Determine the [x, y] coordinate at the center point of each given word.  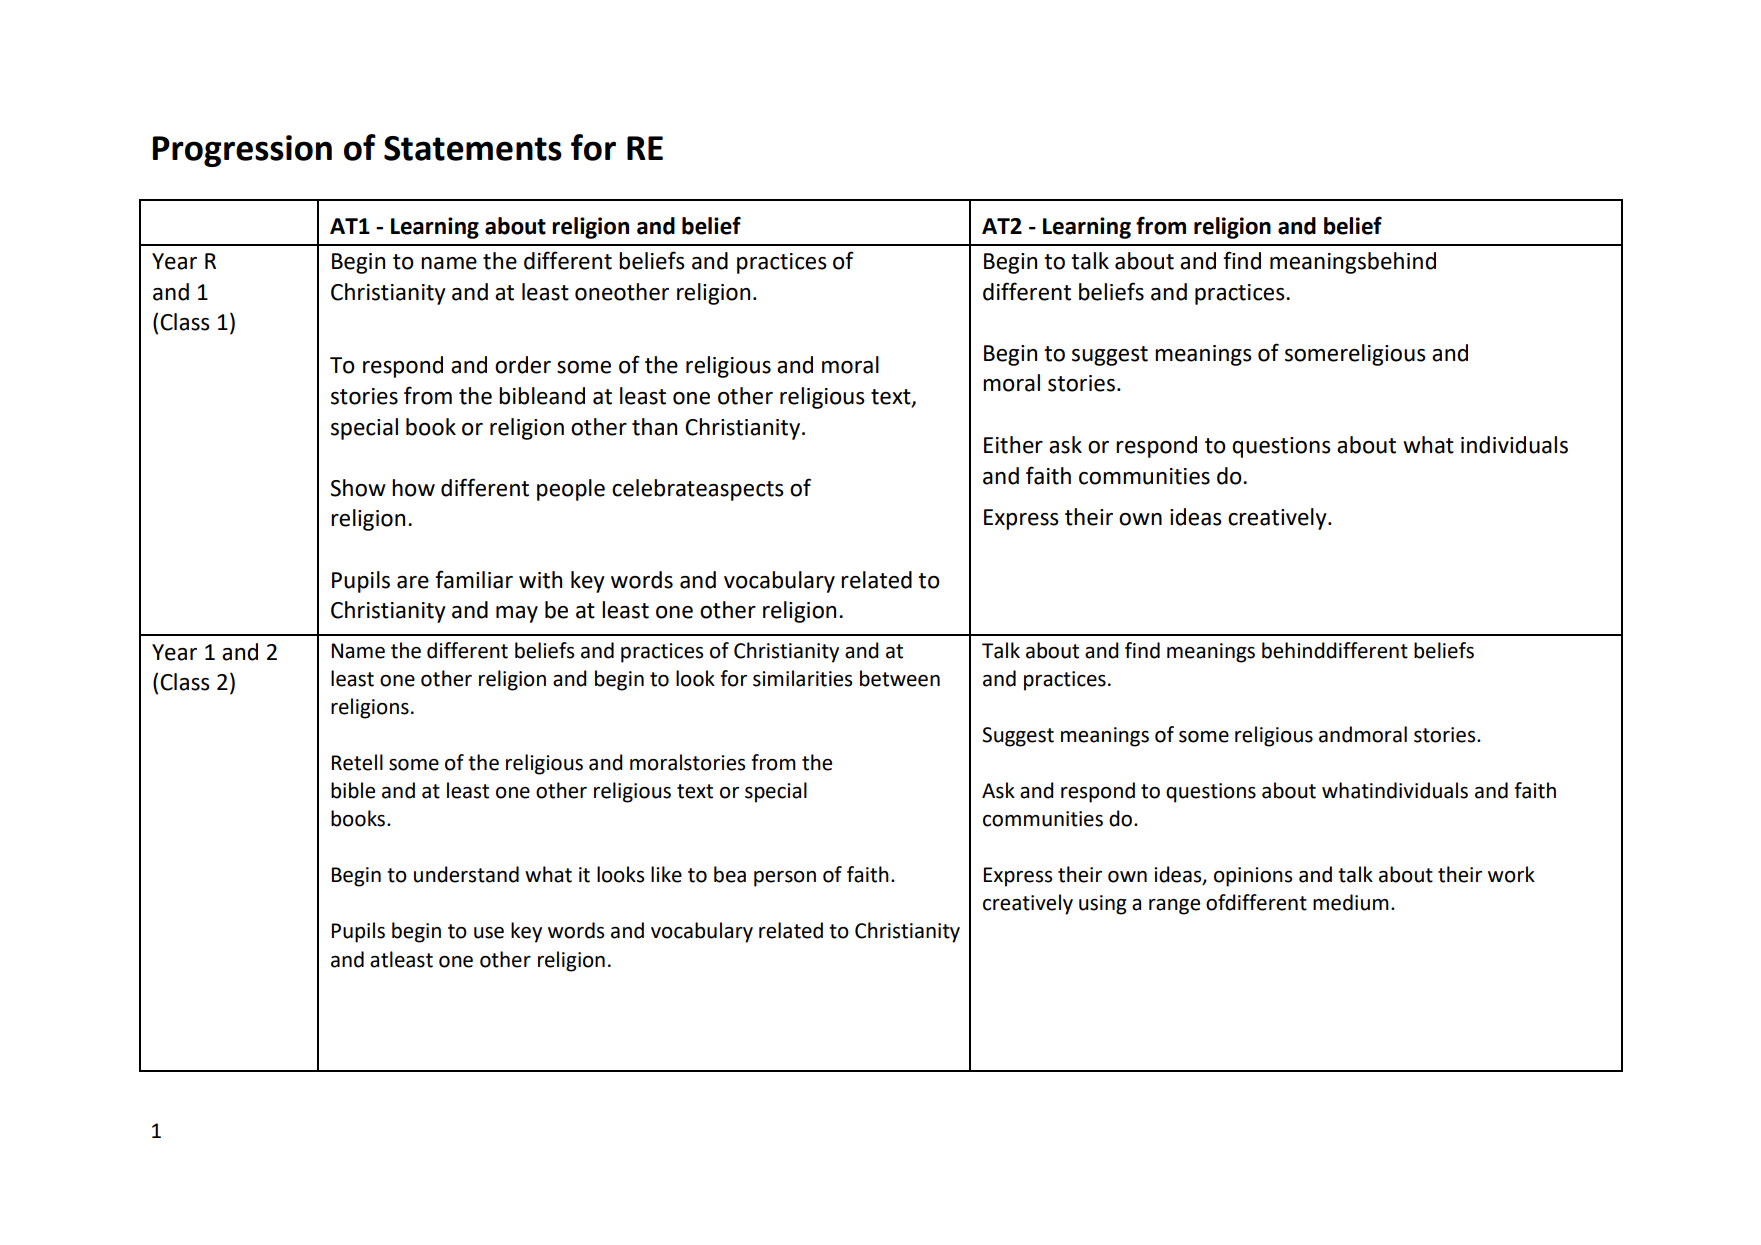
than [654, 427]
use [489, 933]
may [517, 614]
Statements [473, 148]
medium [1351, 902]
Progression [242, 151]
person [785, 879]
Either [1013, 445]
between [900, 678]
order [523, 365]
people [571, 490]
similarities [802, 678]
